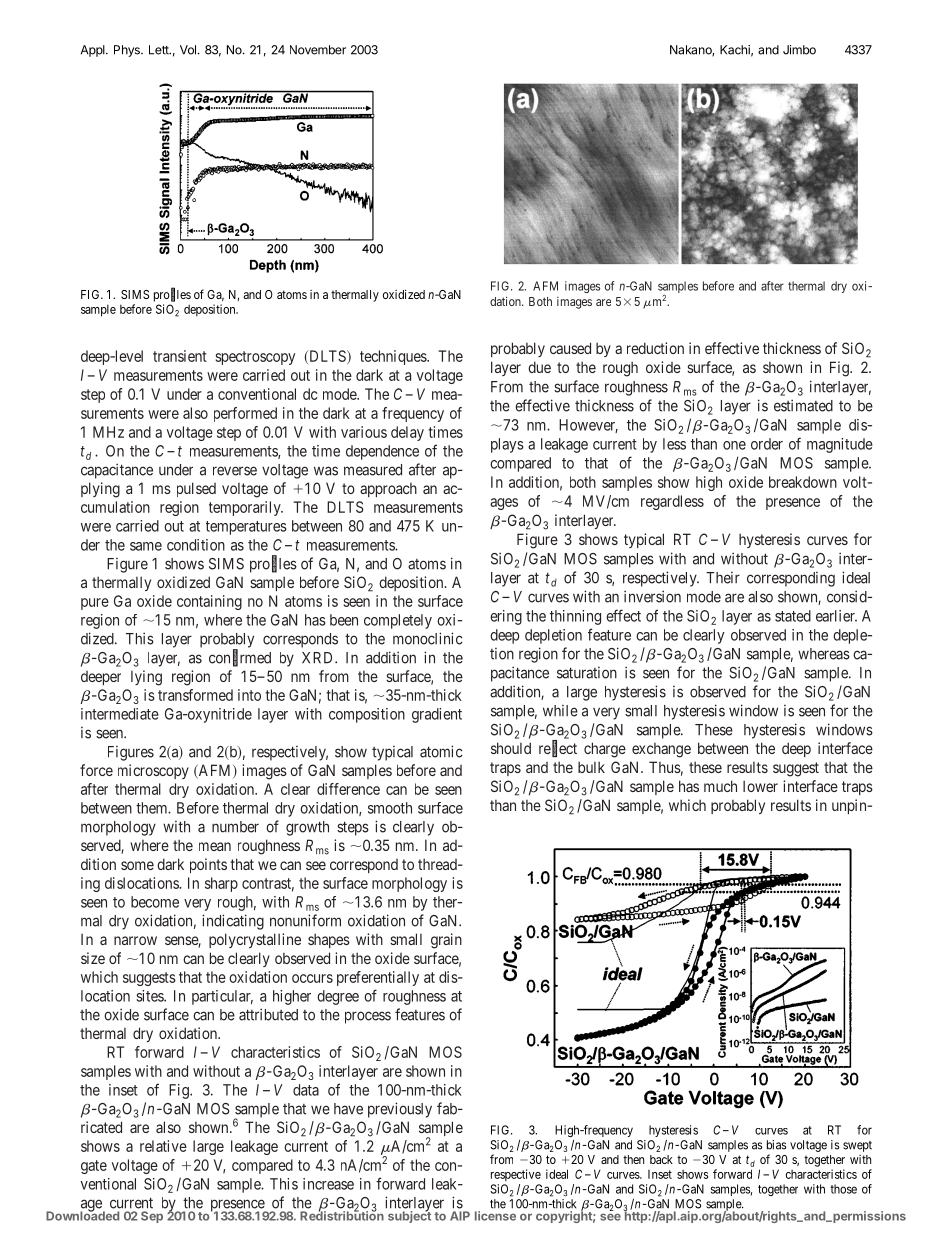 The width and height of the page is (952, 1233). I want to click on relative, so click(163, 1146).
